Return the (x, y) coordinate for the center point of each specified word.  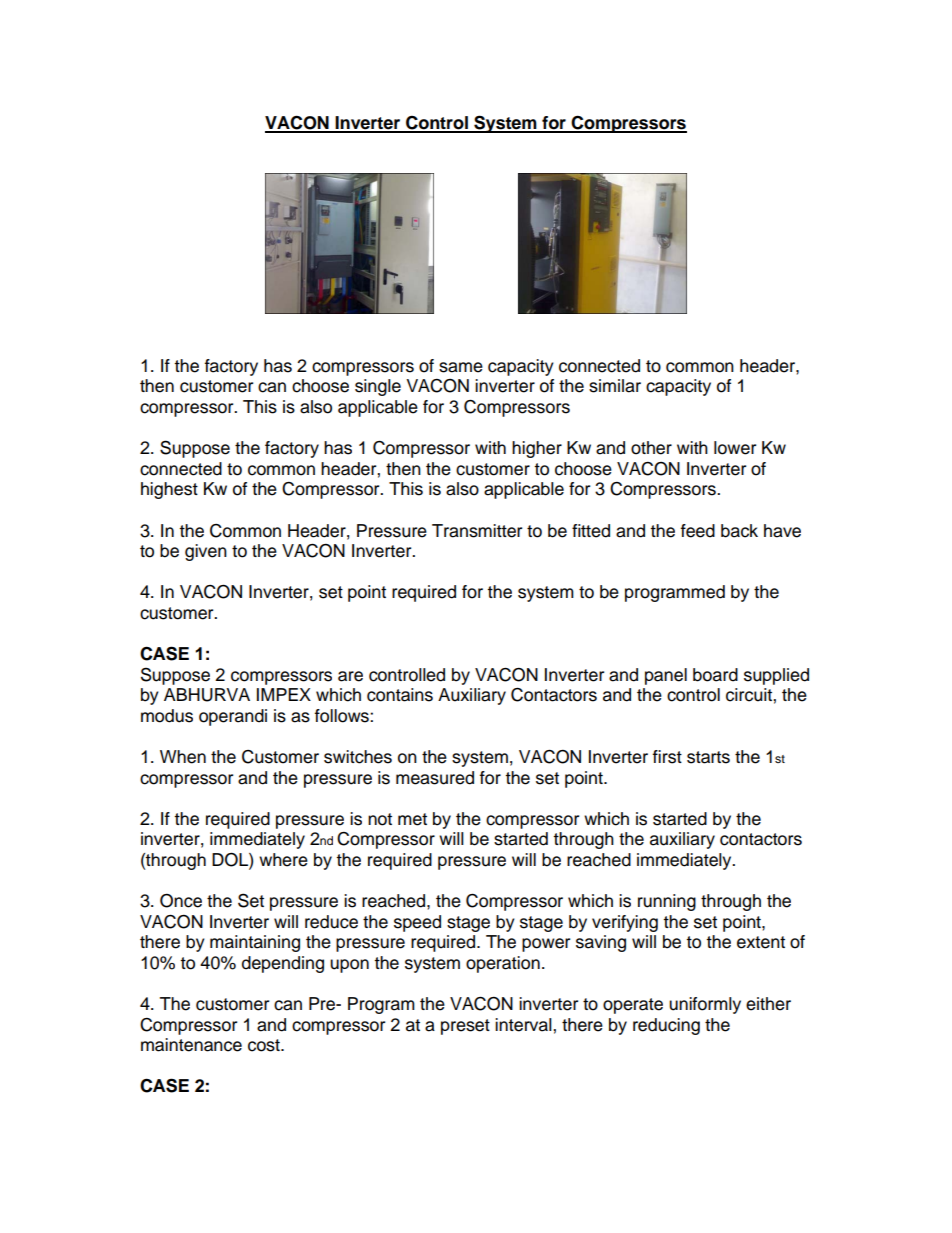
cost (265, 1045)
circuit (750, 695)
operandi (233, 717)
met (412, 819)
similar (615, 386)
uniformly (705, 1005)
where (283, 860)
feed (698, 531)
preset (465, 1027)
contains (400, 695)
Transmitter (477, 531)
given (206, 552)
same (461, 367)
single (378, 387)
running (667, 902)
